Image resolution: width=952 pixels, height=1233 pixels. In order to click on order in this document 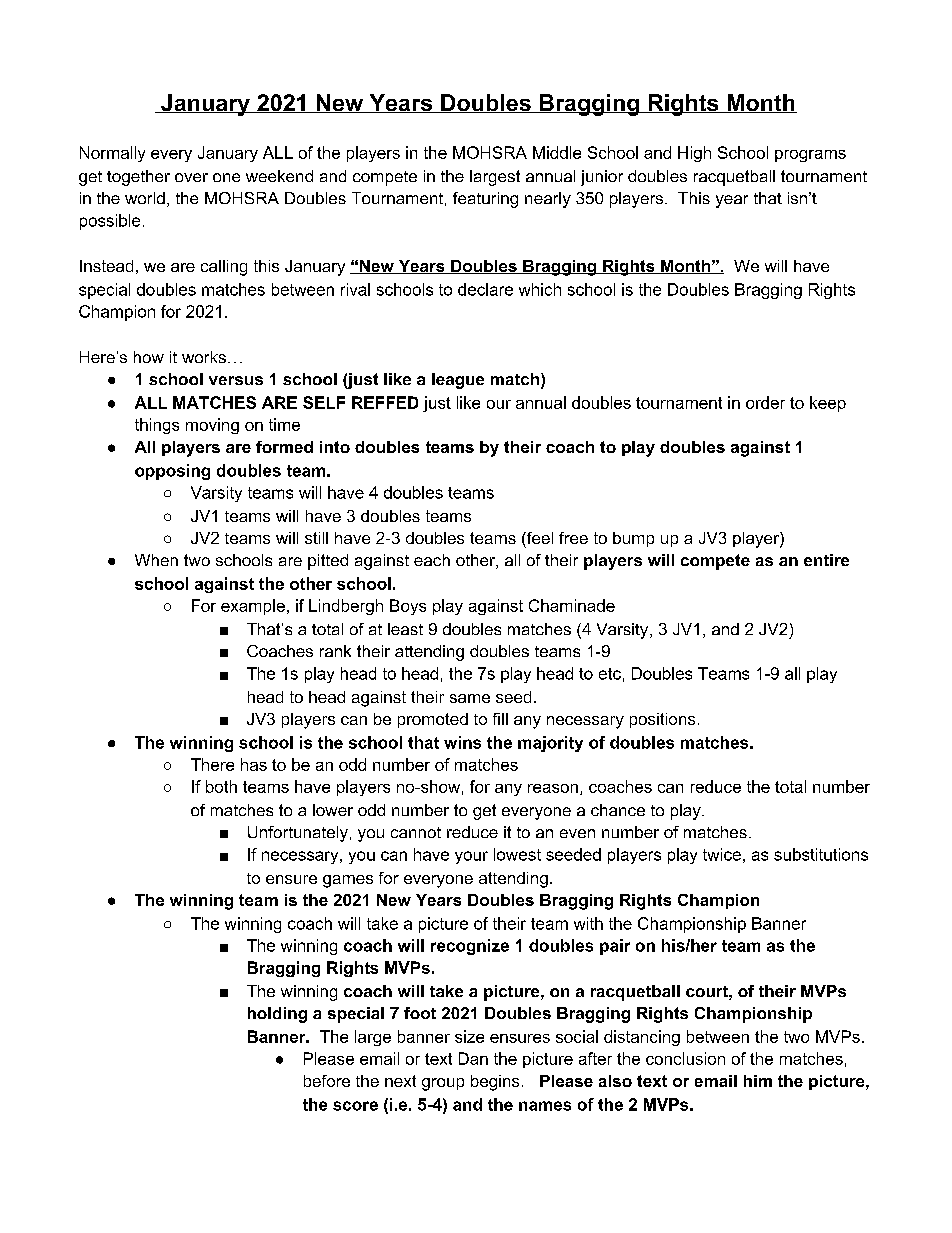, I will do `click(765, 402)`.
